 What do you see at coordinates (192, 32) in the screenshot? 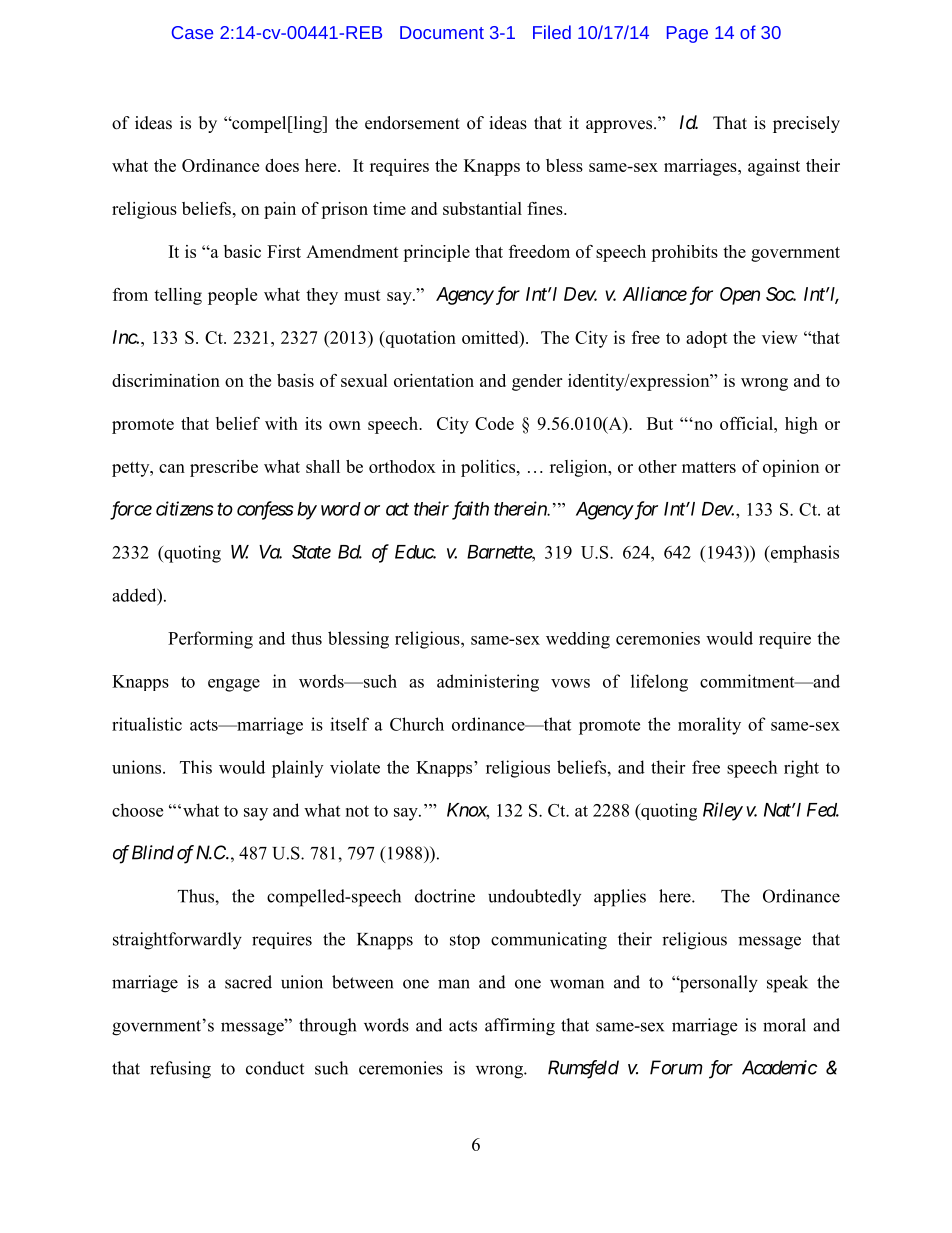
I see `Case` at bounding box center [192, 32].
